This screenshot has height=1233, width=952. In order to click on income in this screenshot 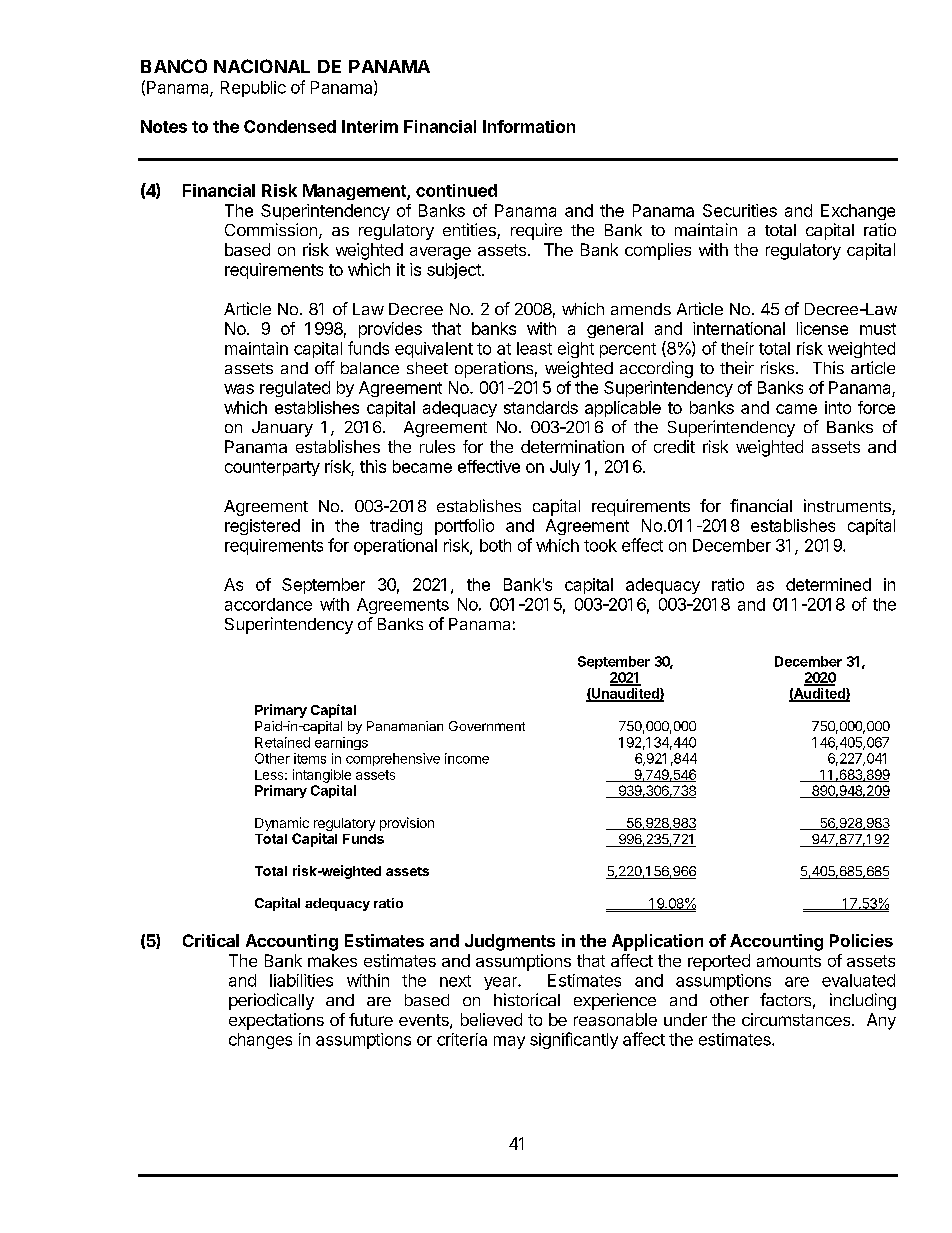, I will do `click(467, 758)`.
